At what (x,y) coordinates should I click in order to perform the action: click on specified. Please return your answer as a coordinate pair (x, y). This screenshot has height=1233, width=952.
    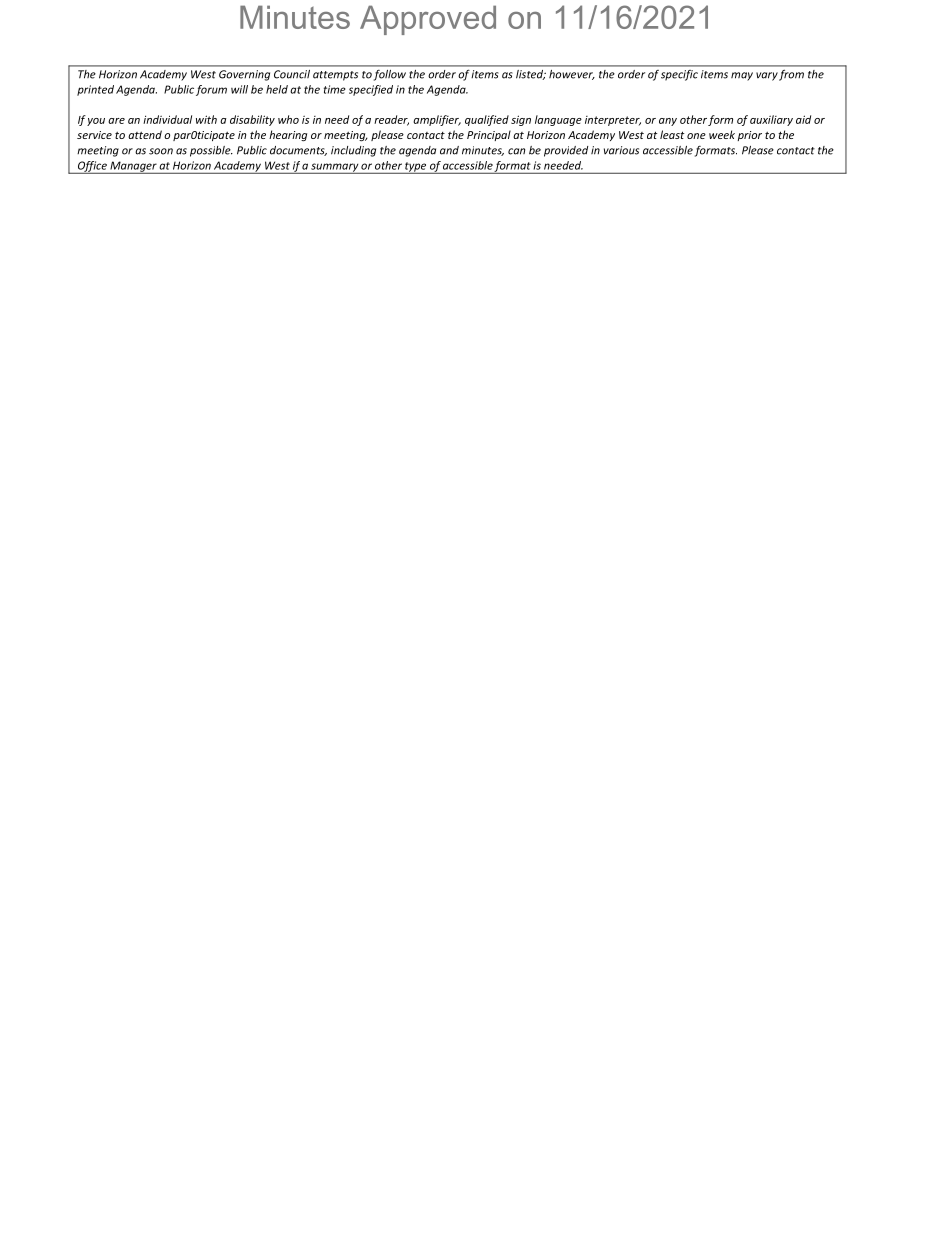
    Looking at the image, I should click on (371, 90).
